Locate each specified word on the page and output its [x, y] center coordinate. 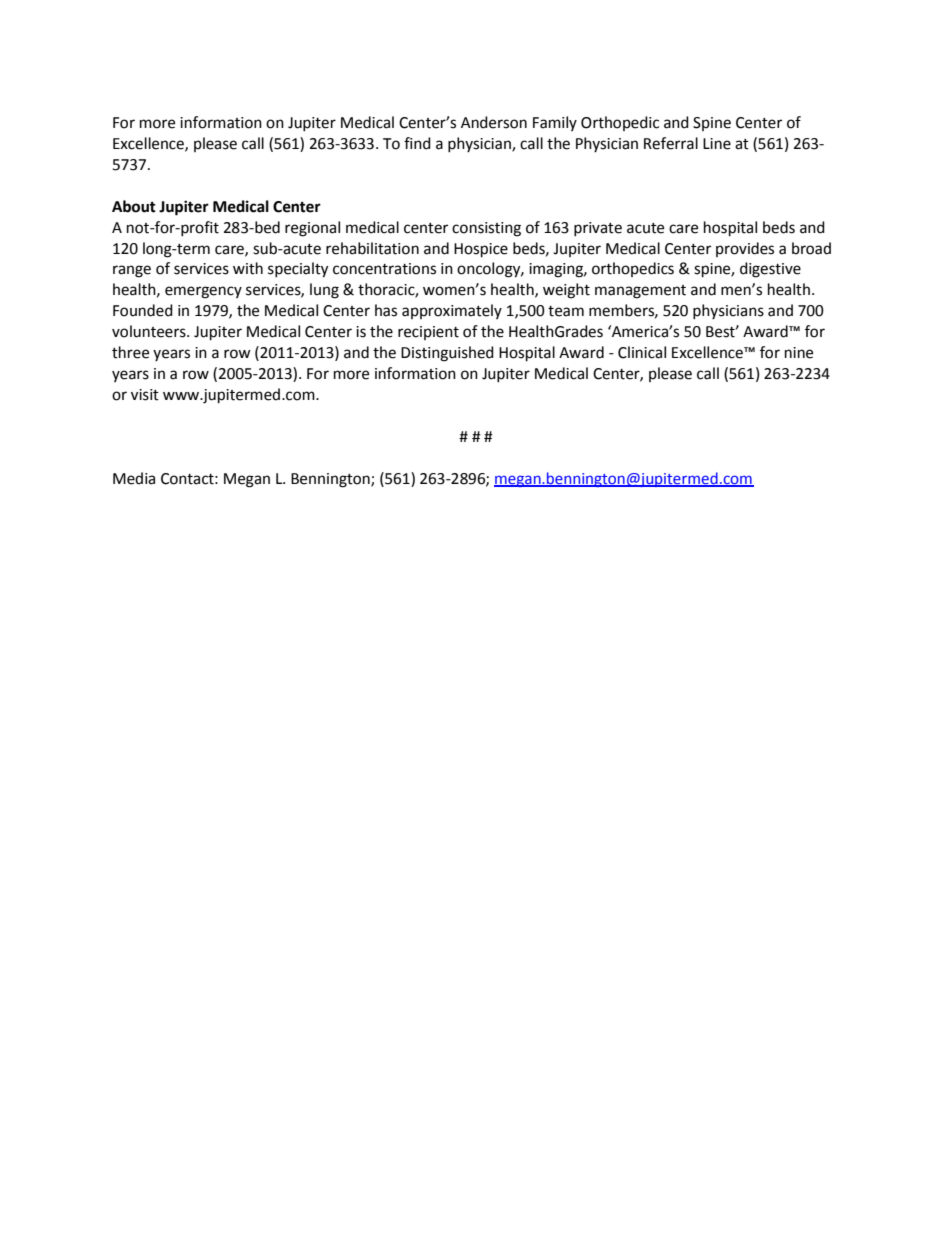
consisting [486, 229]
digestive [770, 270]
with [248, 268]
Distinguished [447, 354]
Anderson [494, 122]
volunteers [150, 331]
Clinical [642, 352]
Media [134, 478]
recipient [428, 333]
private [598, 229]
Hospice [481, 250]
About [134, 206]
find [417, 143]
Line [717, 144]
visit [145, 395]
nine [799, 353]
